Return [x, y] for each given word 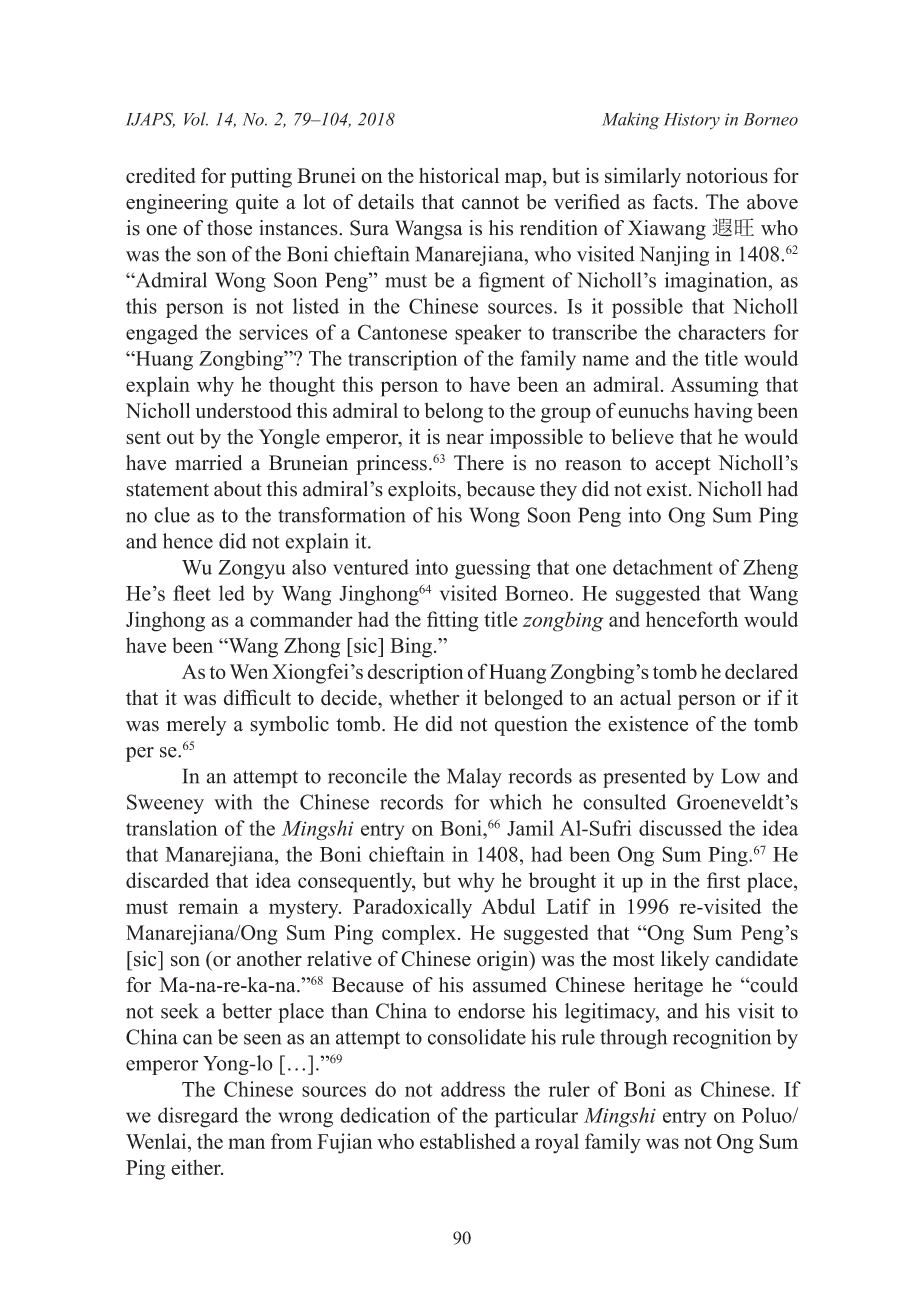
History [692, 121]
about [238, 489]
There [479, 463]
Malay [474, 778]
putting [261, 177]
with [233, 802]
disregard [198, 1117]
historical [459, 175]
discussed [680, 828]
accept [683, 466]
